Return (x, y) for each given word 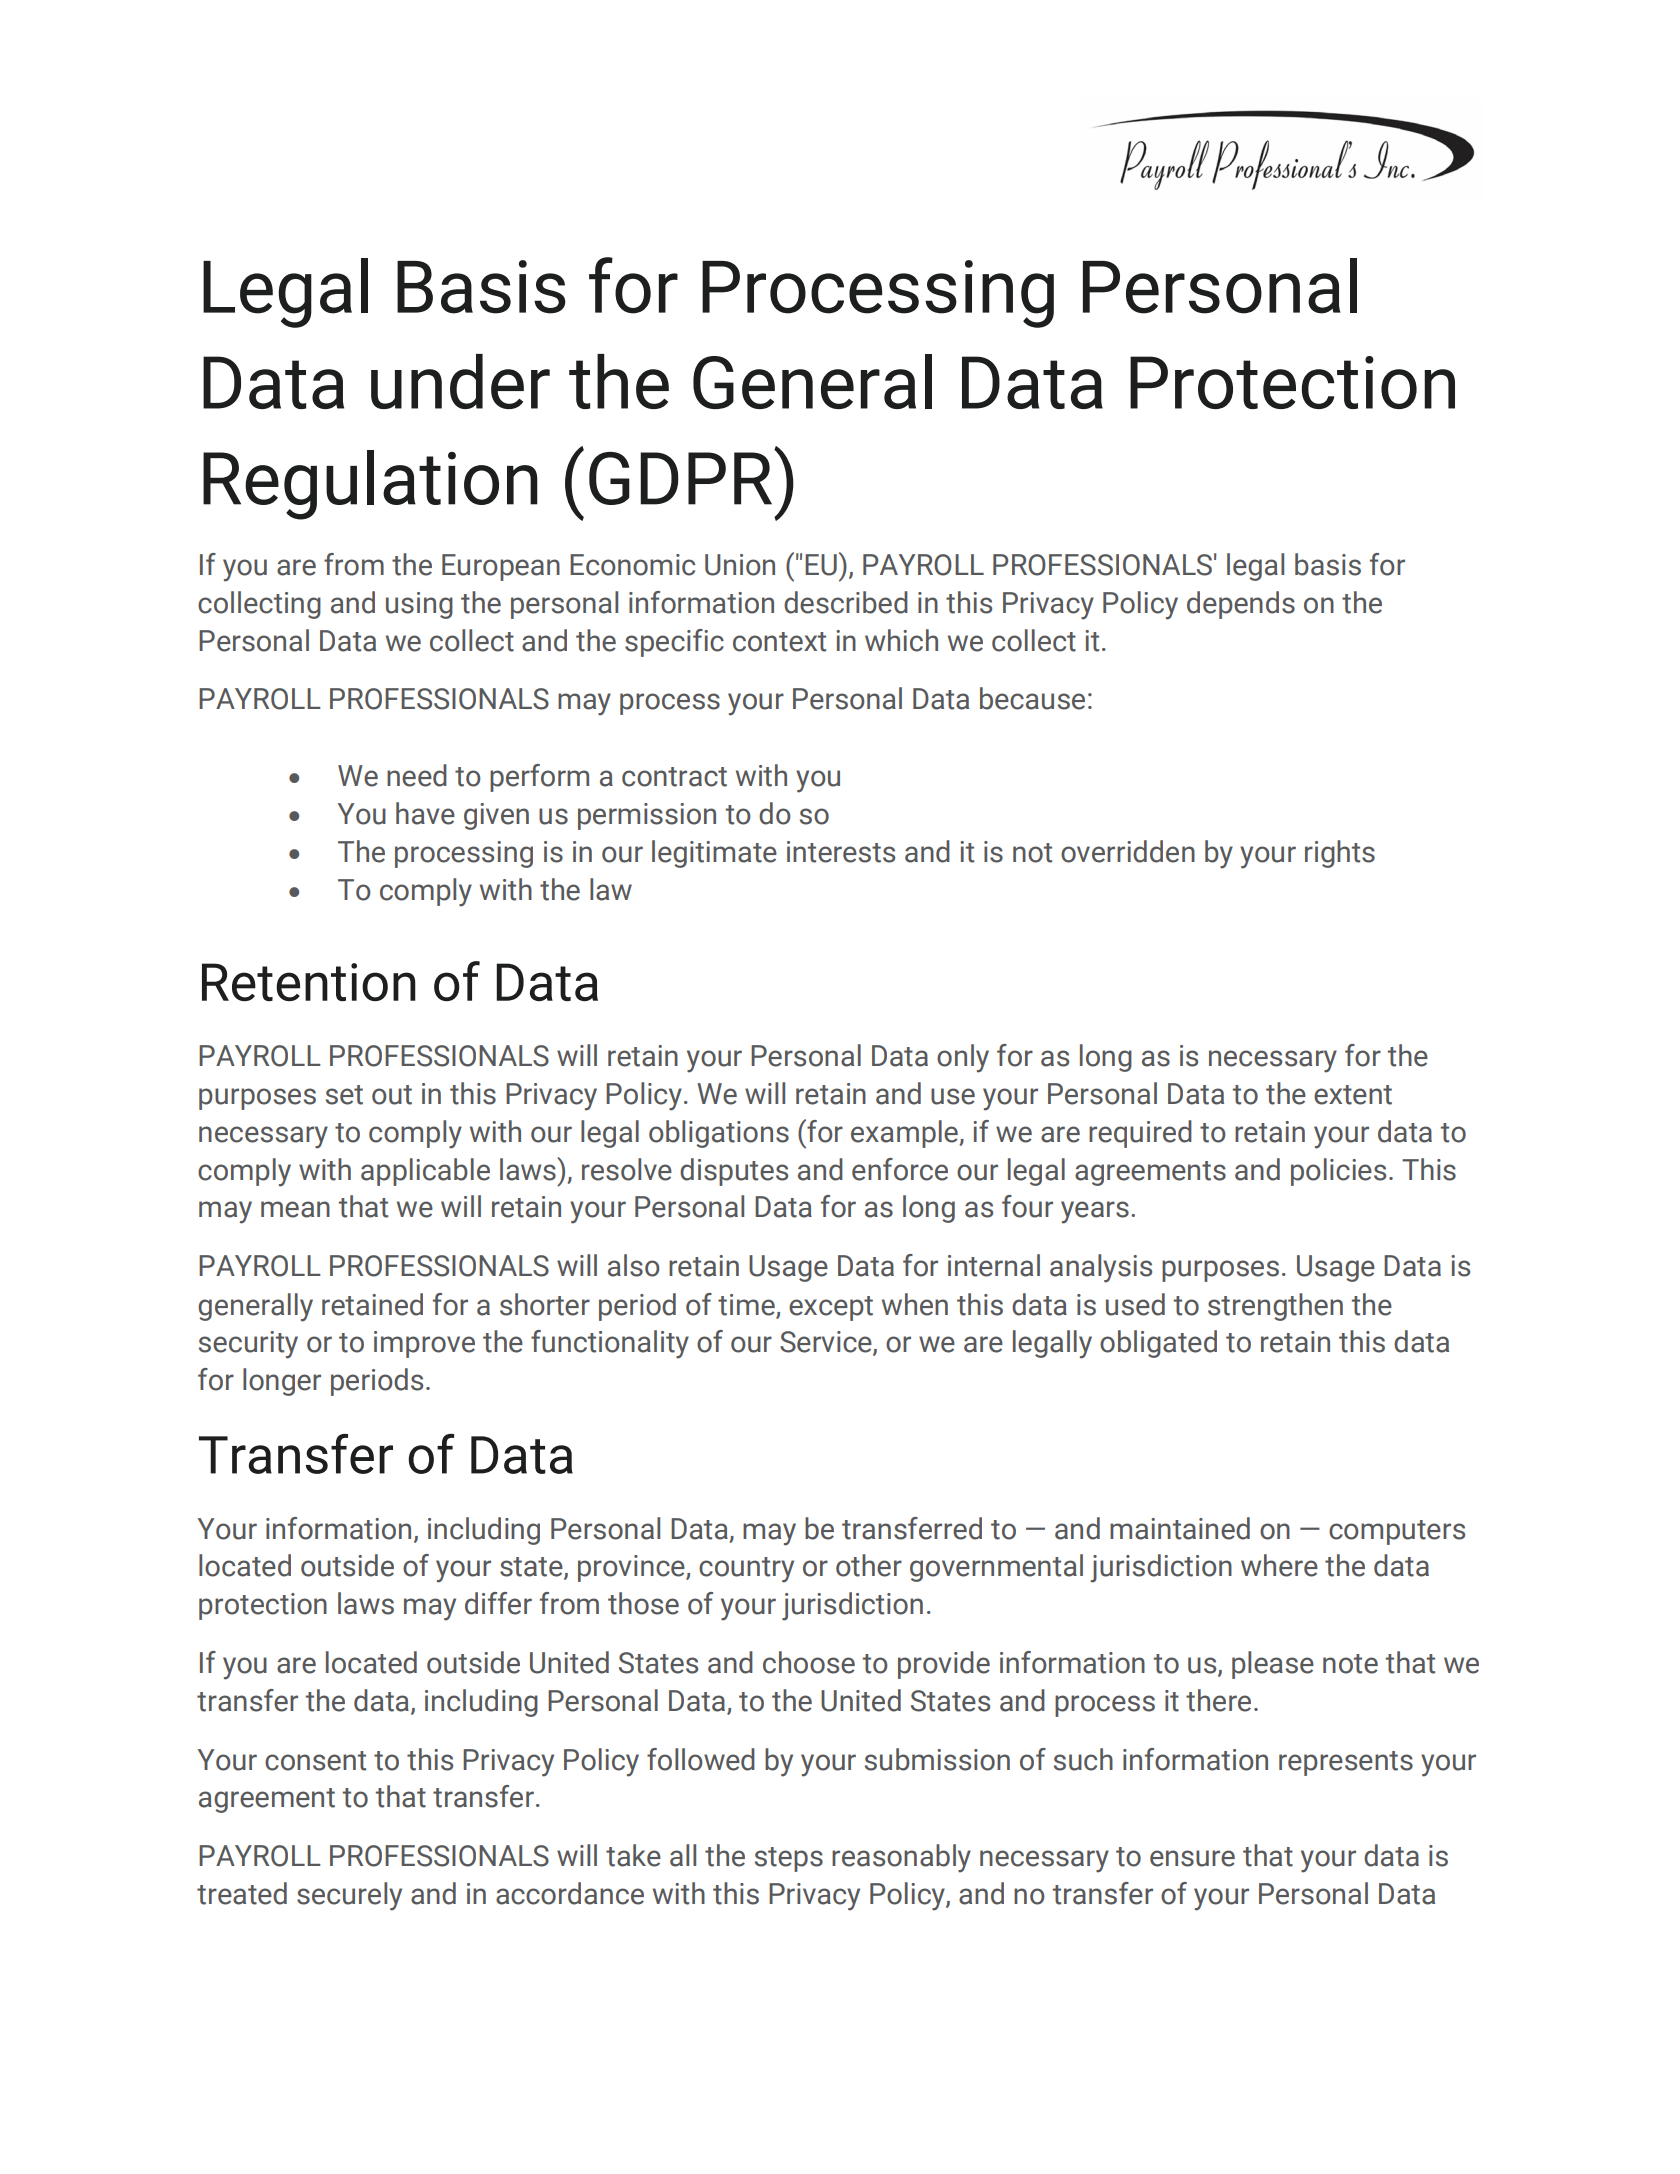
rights (1340, 854)
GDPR (680, 478)
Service (827, 1343)
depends (1241, 605)
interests (841, 852)
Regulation (370, 485)
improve (424, 1344)
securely (349, 1896)
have (425, 813)
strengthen (1275, 1307)
